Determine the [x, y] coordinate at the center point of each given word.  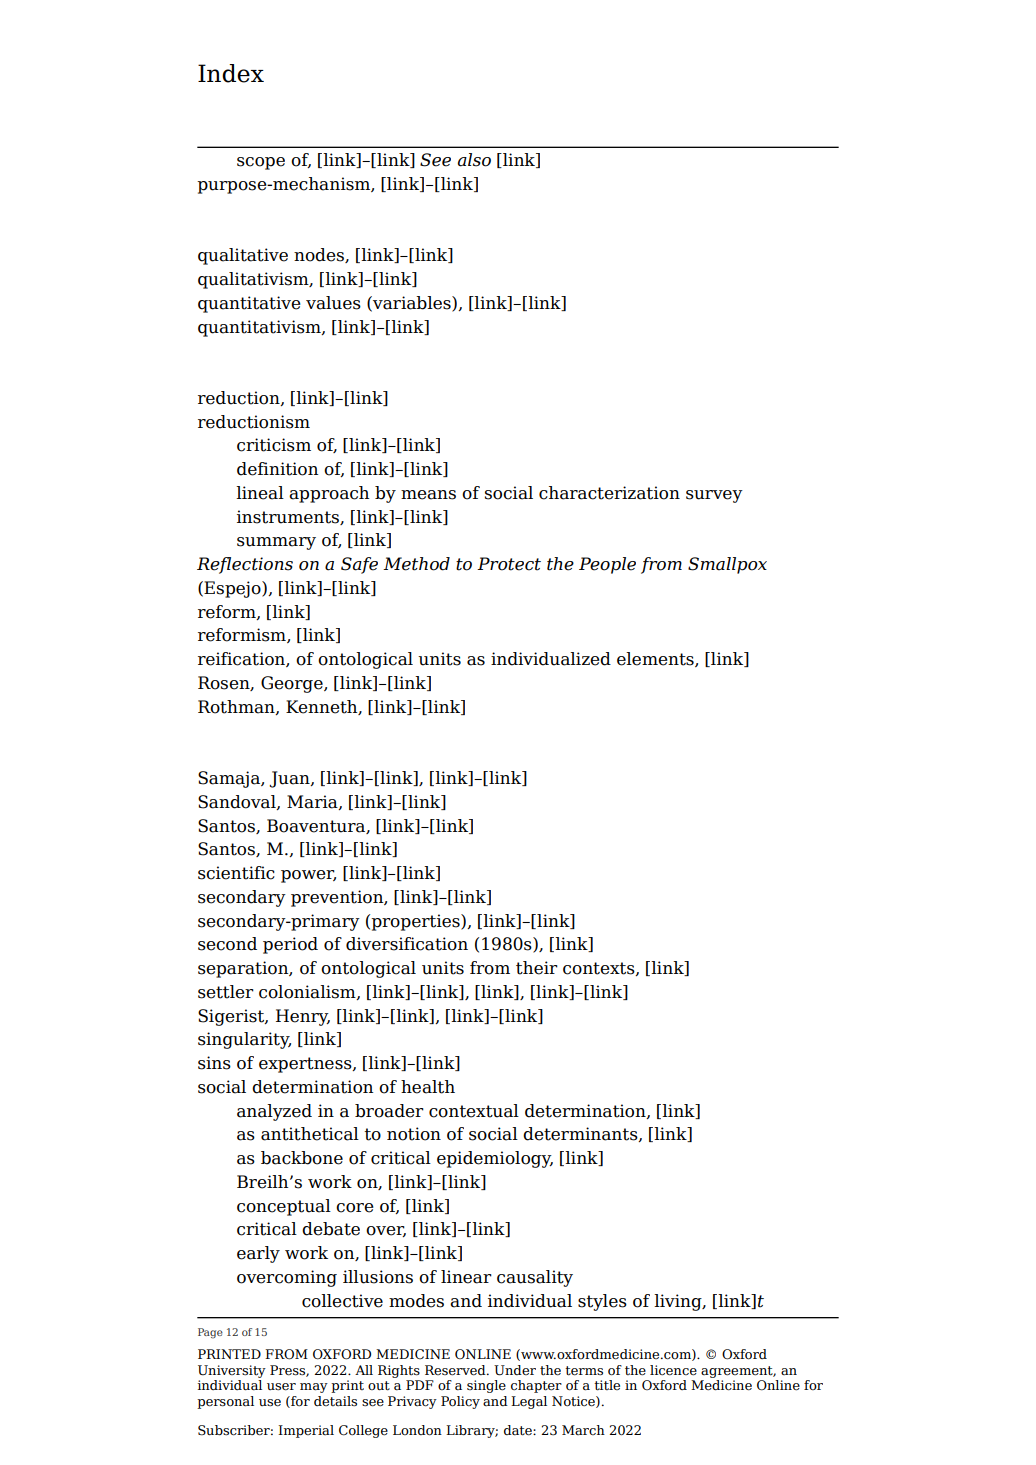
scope [261, 163]
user [281, 1387]
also [474, 160]
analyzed [274, 1112]
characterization [609, 493]
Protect [509, 564]
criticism [274, 445]
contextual [474, 1111]
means [428, 495]
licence [673, 1370]
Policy [460, 1402]
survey [714, 496]
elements [656, 659]
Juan [290, 779]
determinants [581, 1134]
